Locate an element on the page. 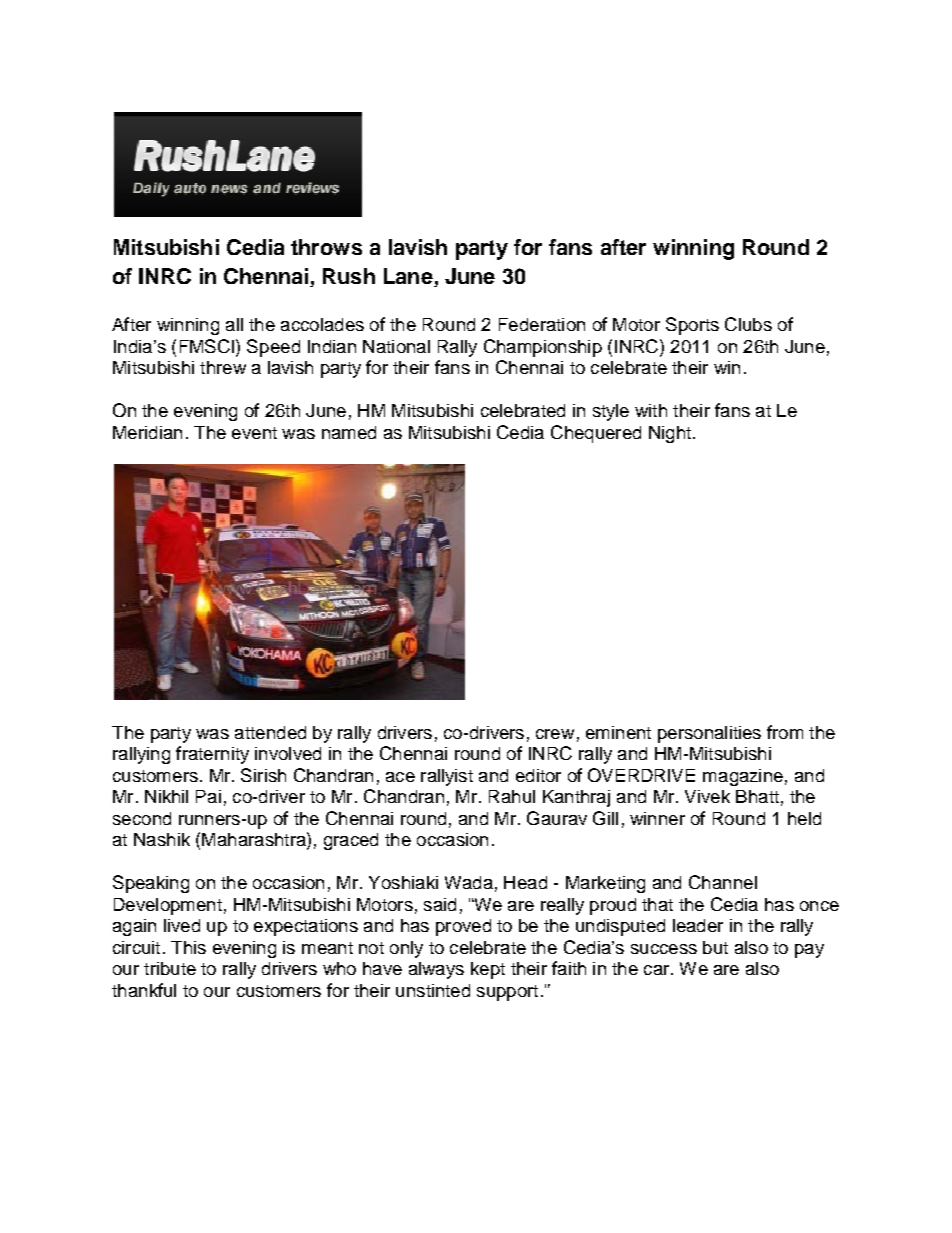  Nashik is located at coordinates (162, 839).
